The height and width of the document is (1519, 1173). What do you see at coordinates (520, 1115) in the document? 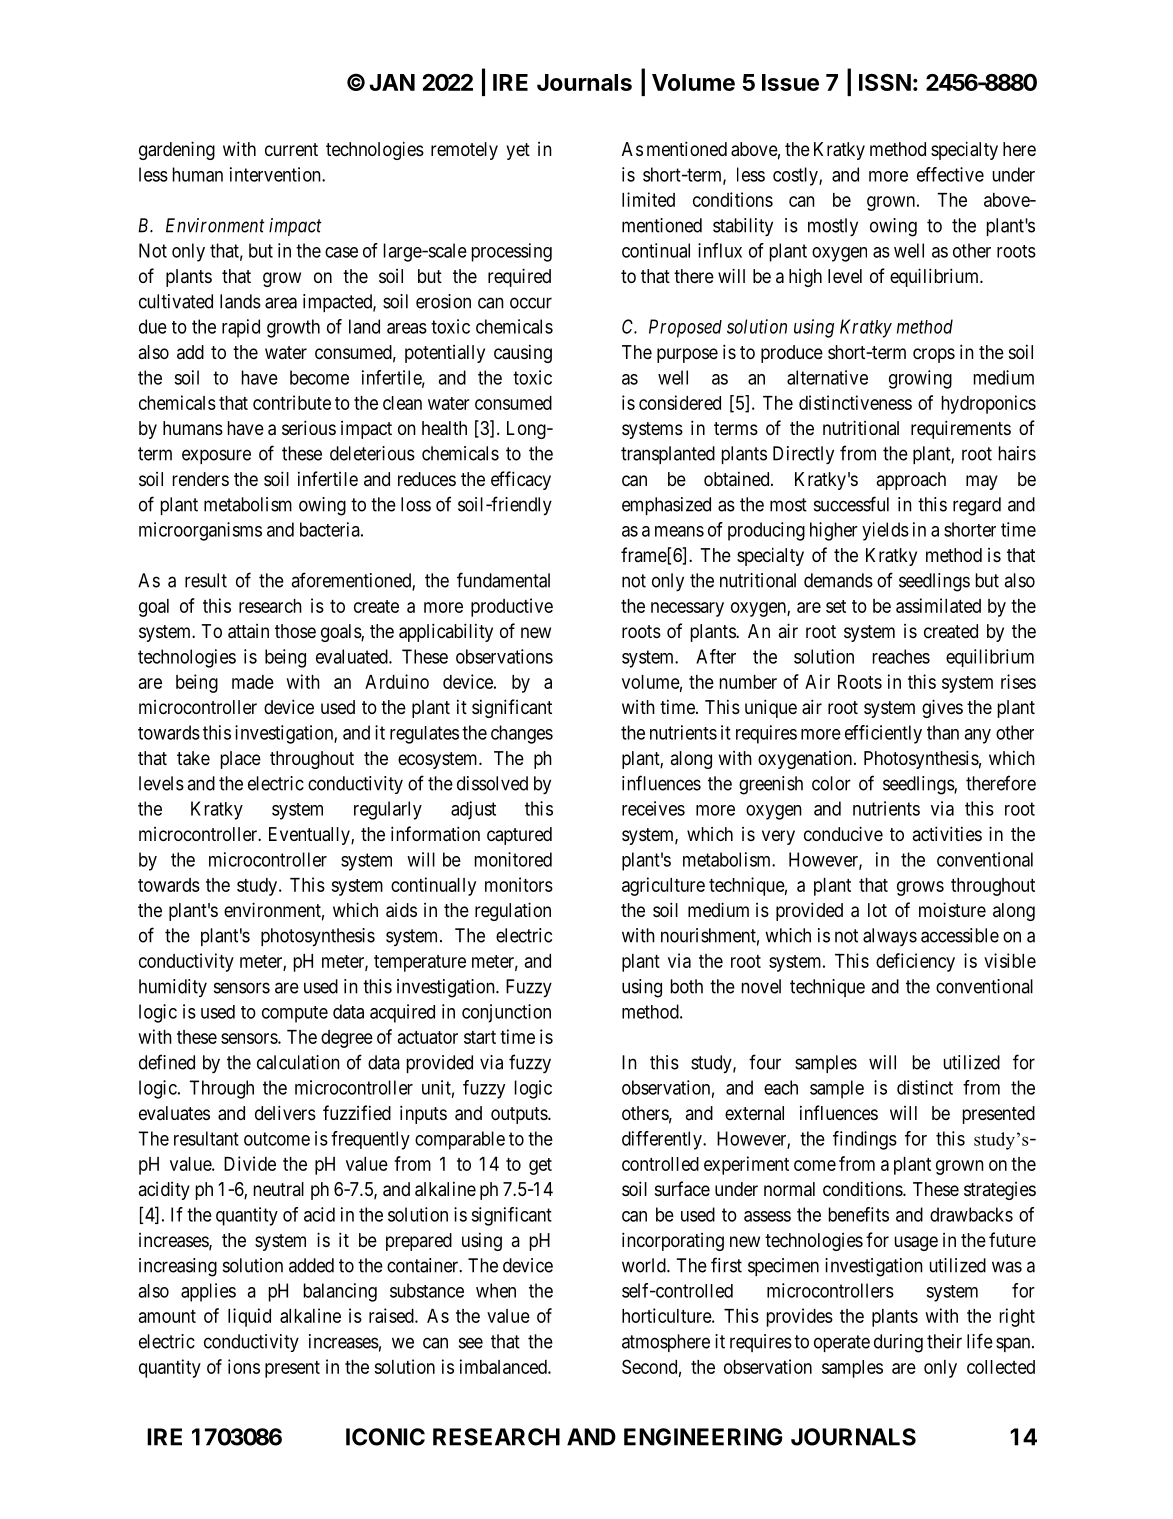
I see `outputs` at bounding box center [520, 1115].
